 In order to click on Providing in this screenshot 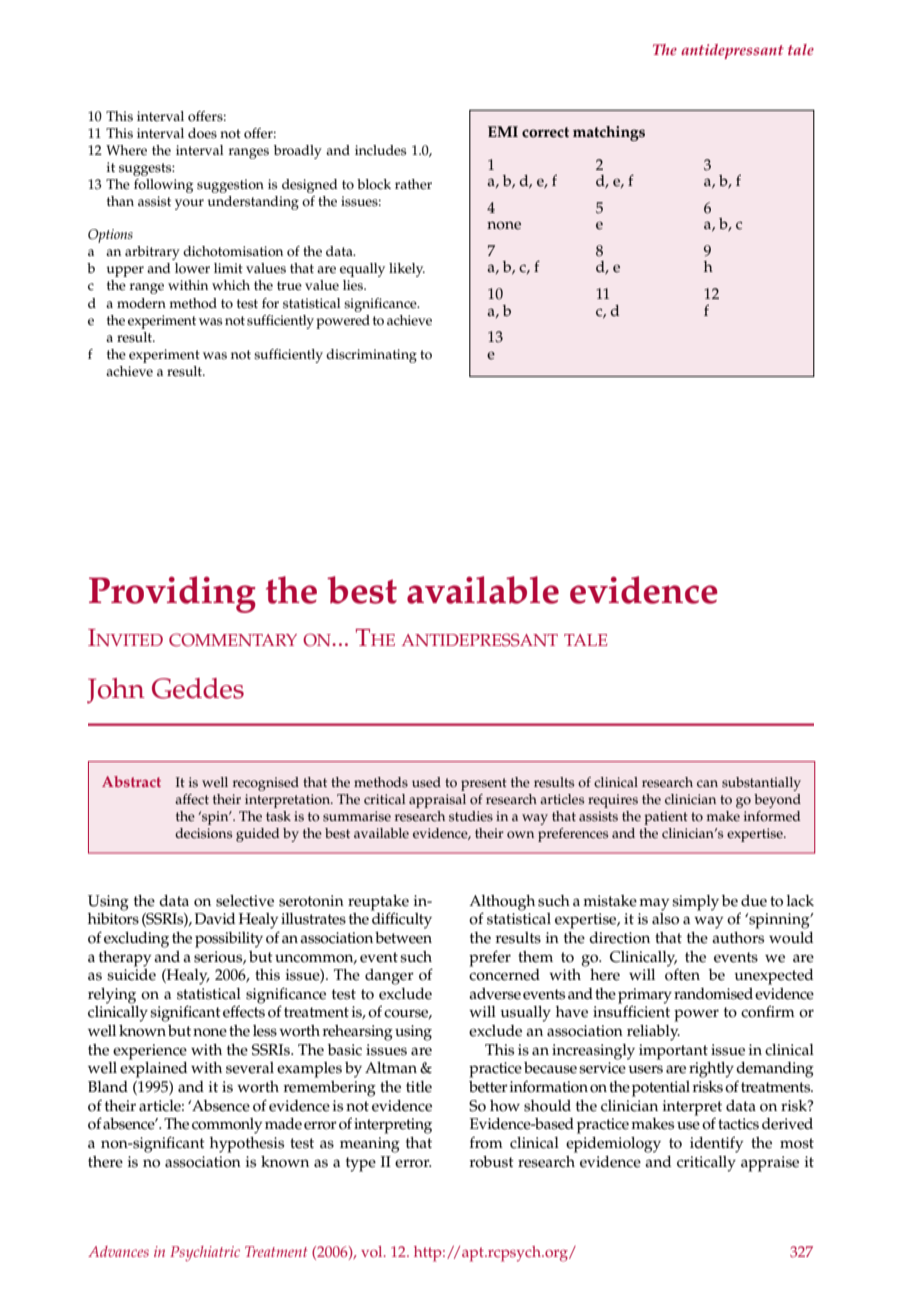, I will do `click(172, 594)`.
